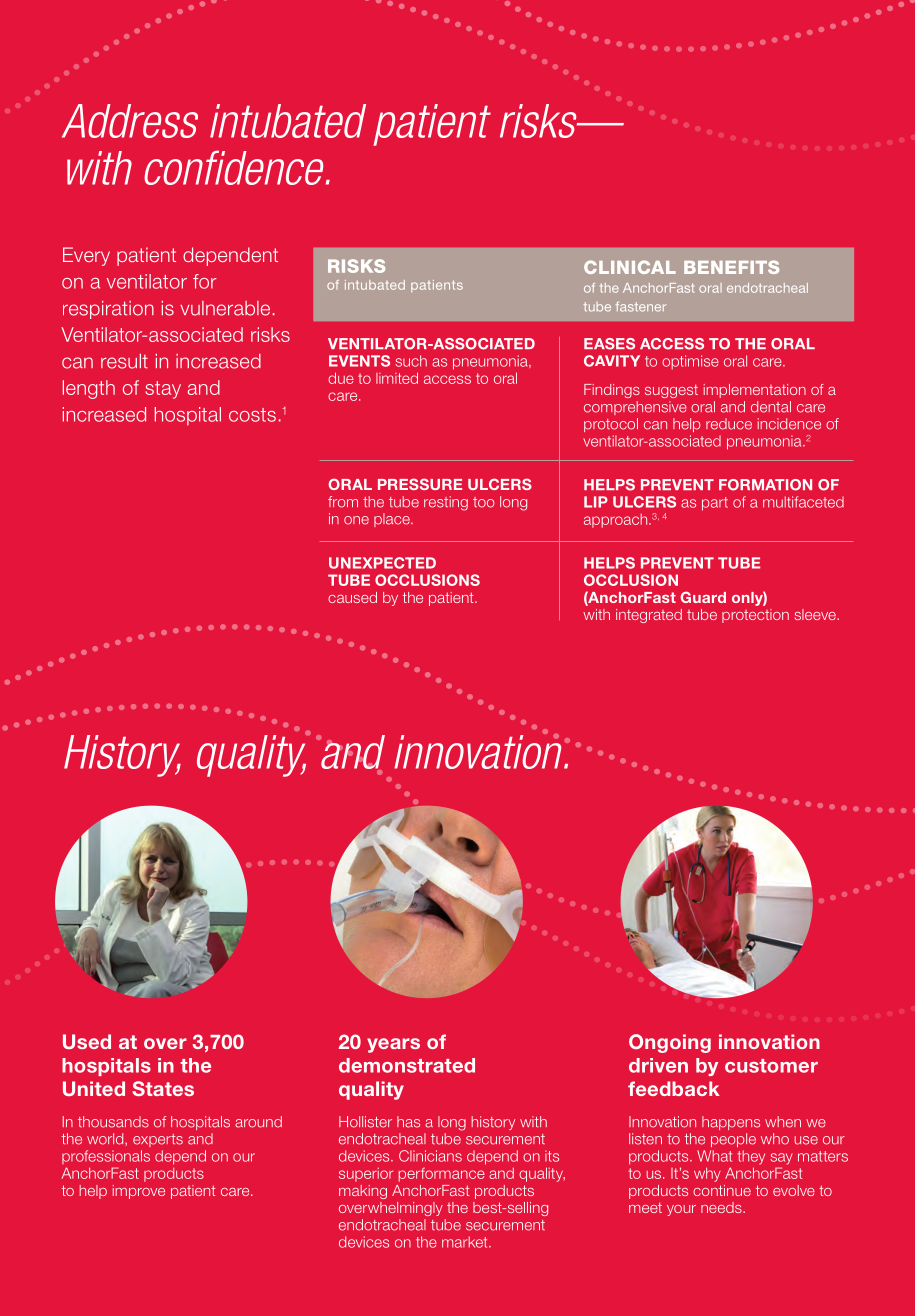  What do you see at coordinates (466, 1242) in the screenshot?
I see `market` at bounding box center [466, 1242].
